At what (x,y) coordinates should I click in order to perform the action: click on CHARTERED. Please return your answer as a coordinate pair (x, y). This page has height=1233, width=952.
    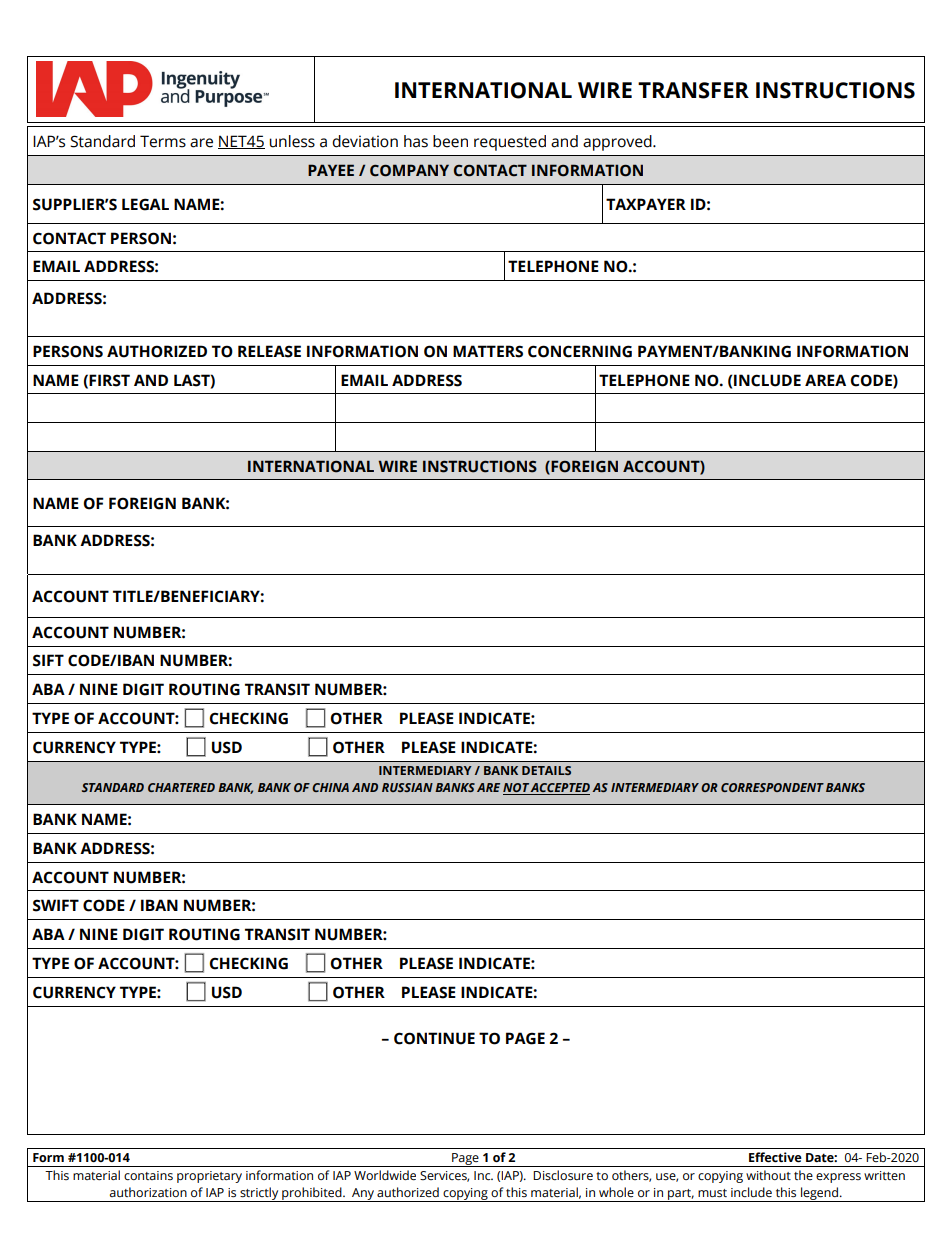
    Looking at the image, I should click on (181, 787).
